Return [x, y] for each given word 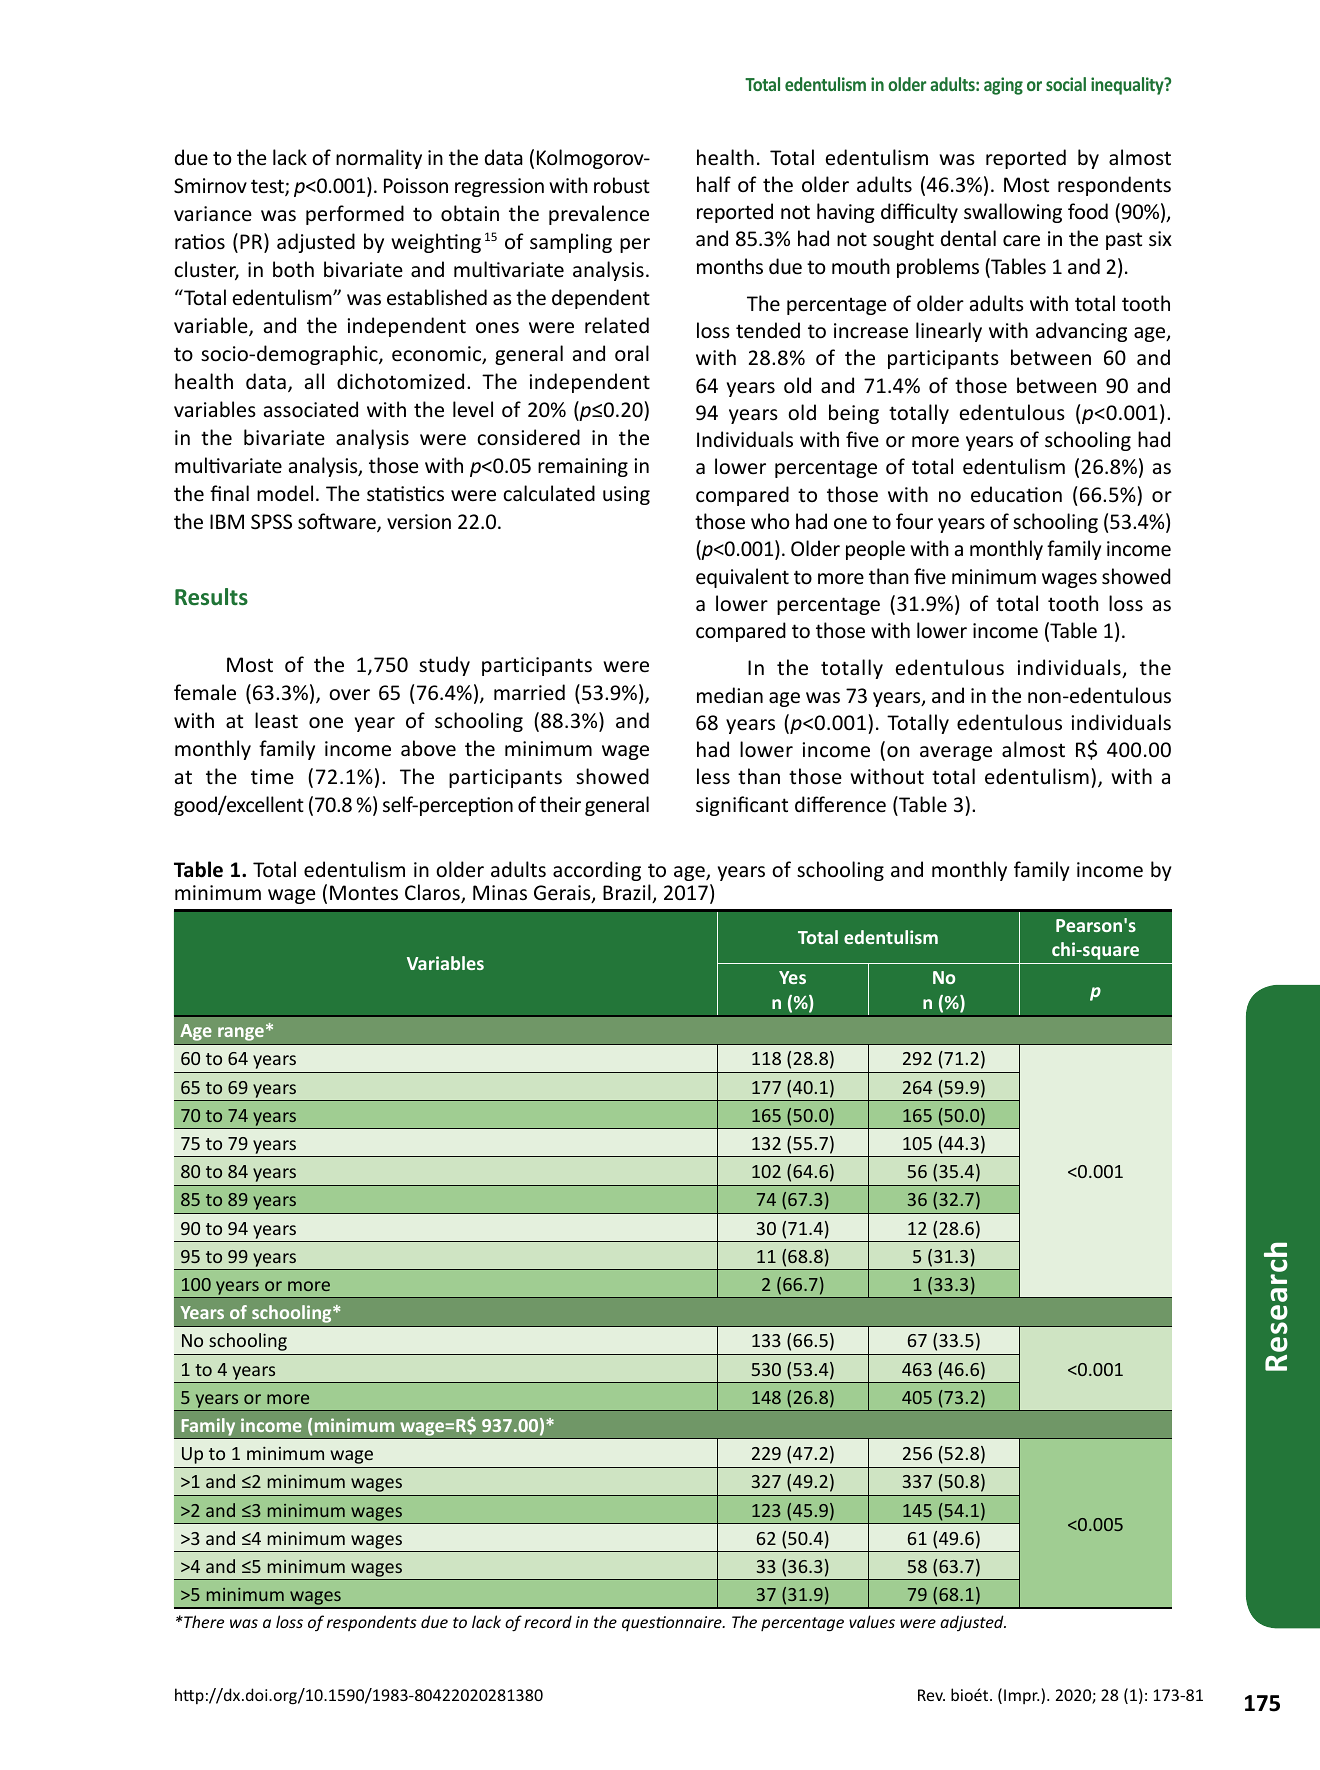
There [203, 1621]
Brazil [628, 893]
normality [379, 159]
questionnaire [673, 1623]
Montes [364, 893]
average [956, 753]
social [1066, 84]
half [714, 184]
